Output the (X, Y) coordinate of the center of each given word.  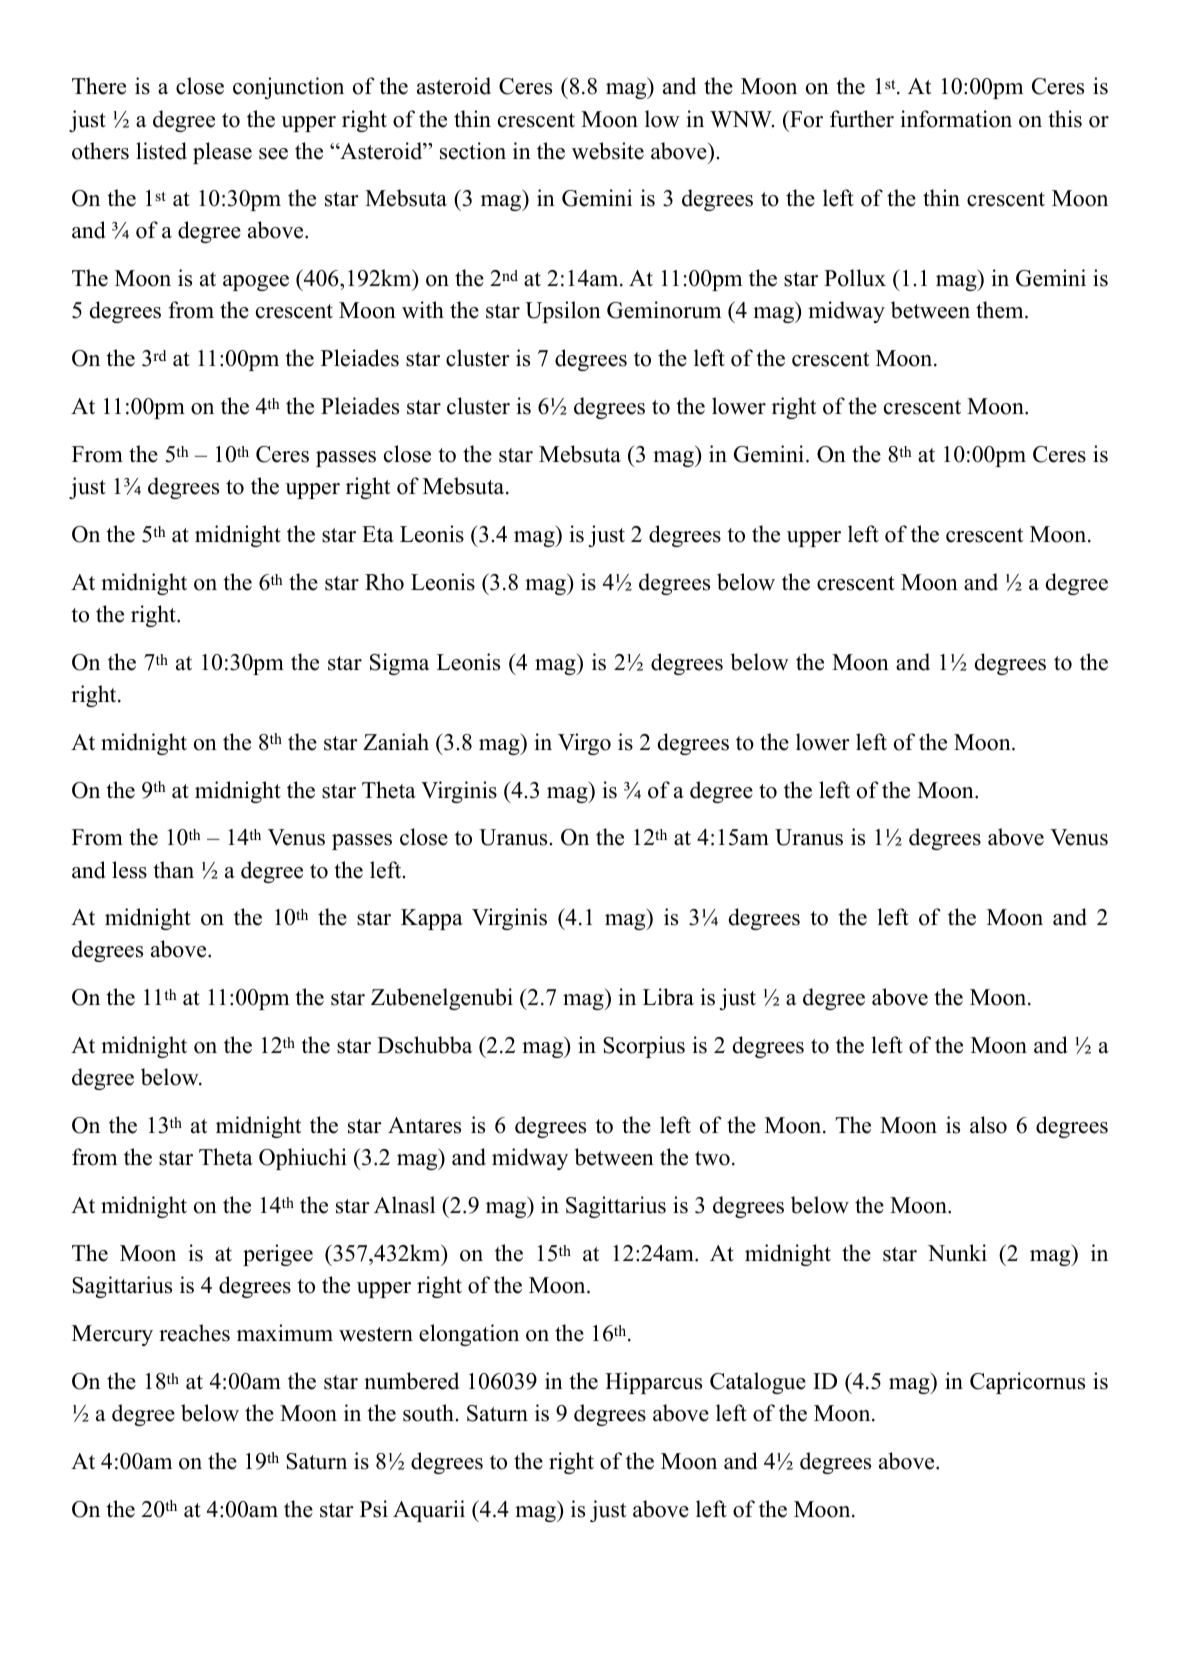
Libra (668, 997)
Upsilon (563, 312)
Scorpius (644, 1047)
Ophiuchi (303, 1159)
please (222, 153)
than (174, 869)
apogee (256, 283)
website (608, 151)
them (1001, 310)
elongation (469, 1335)
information (956, 119)
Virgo (584, 744)
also (988, 1125)
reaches (194, 1333)
